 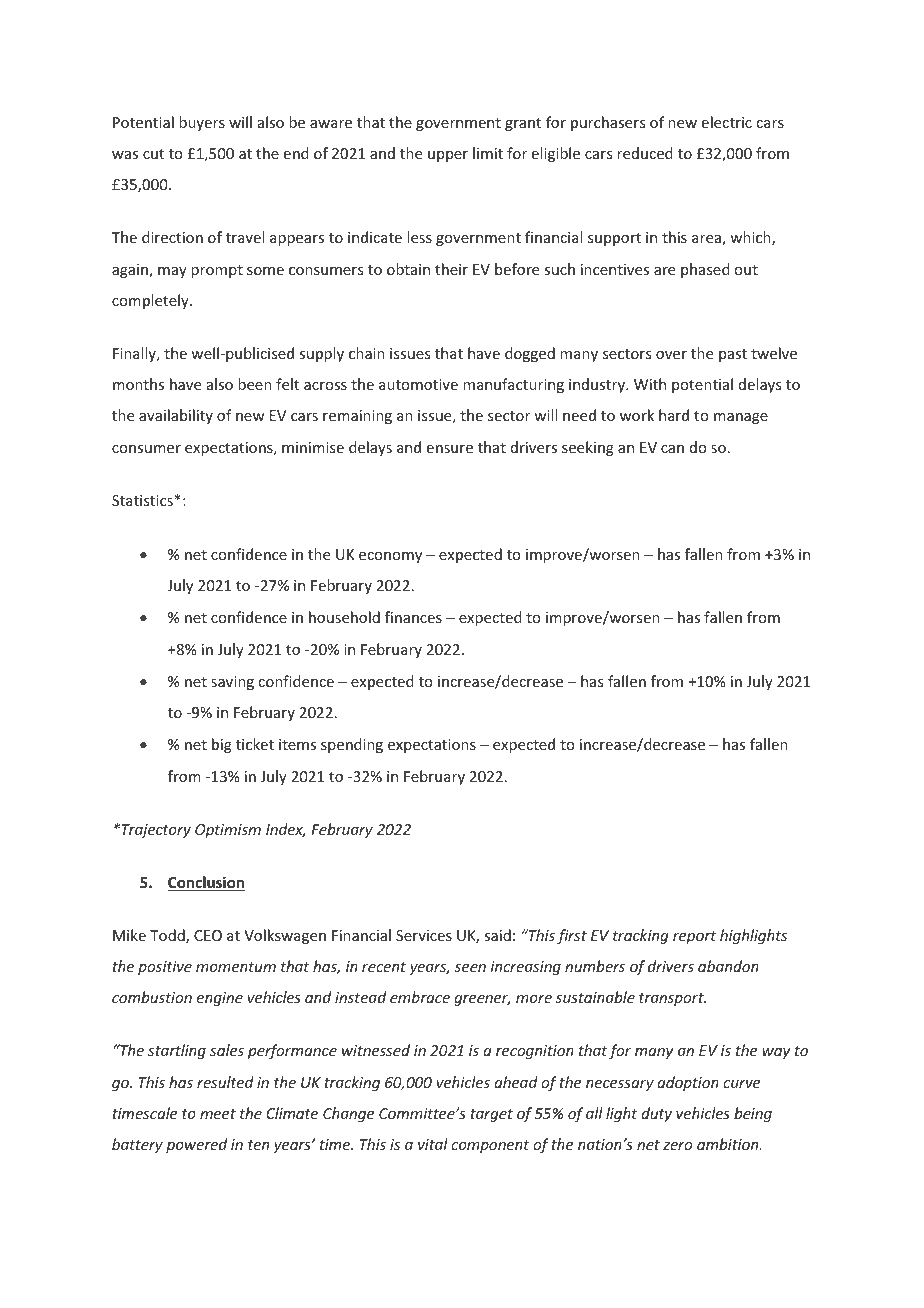 What do you see at coordinates (218, 1114) in the image?
I see `meet` at bounding box center [218, 1114].
